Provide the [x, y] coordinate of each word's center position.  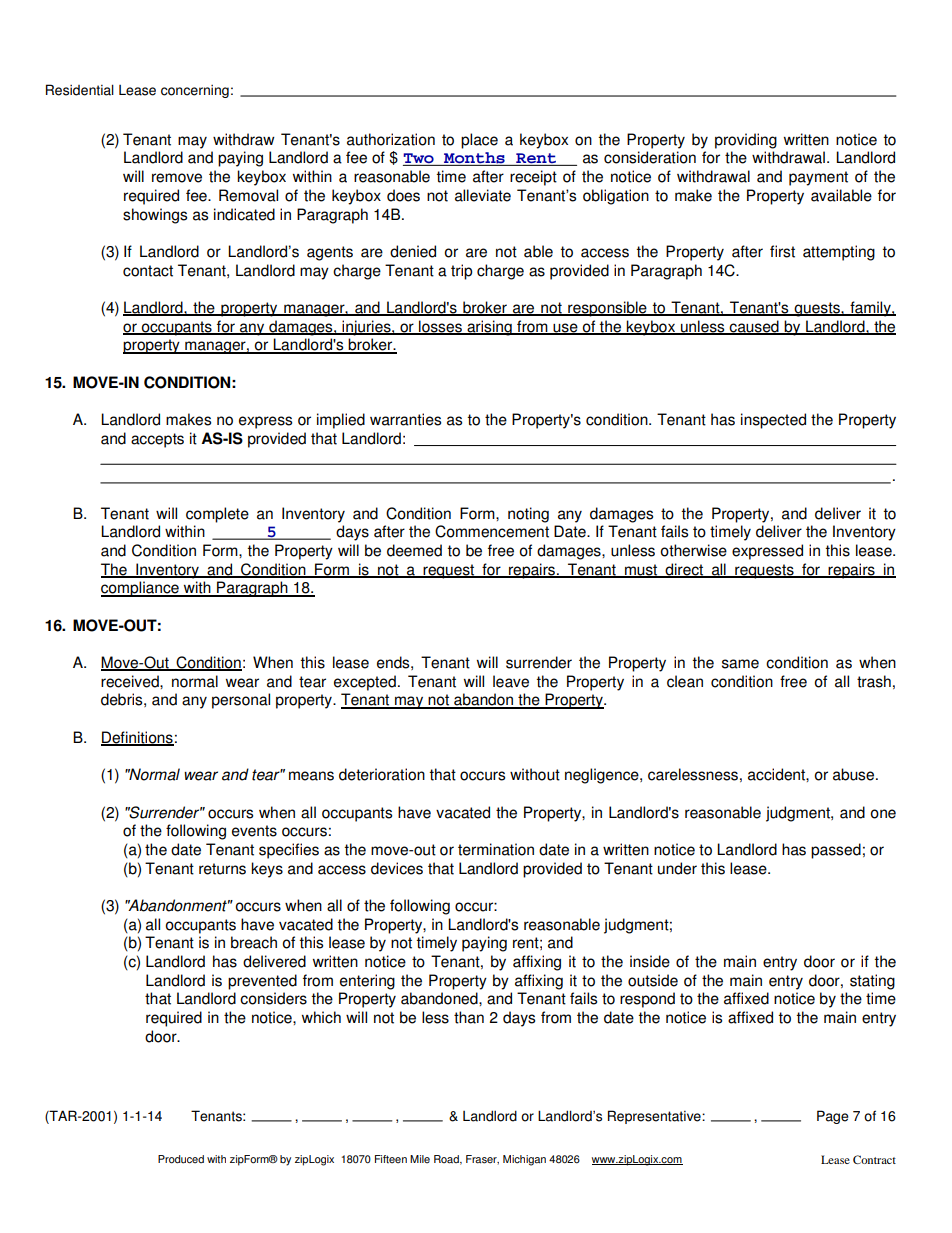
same [740, 664]
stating [872, 982]
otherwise [694, 550]
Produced [181, 1159]
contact [148, 271]
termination [496, 849]
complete [217, 515]
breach [254, 942]
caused [754, 327]
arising [489, 328]
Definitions [137, 738]
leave [511, 681]
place [479, 141]
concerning [195, 91]
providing [746, 141]
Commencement [492, 531]
